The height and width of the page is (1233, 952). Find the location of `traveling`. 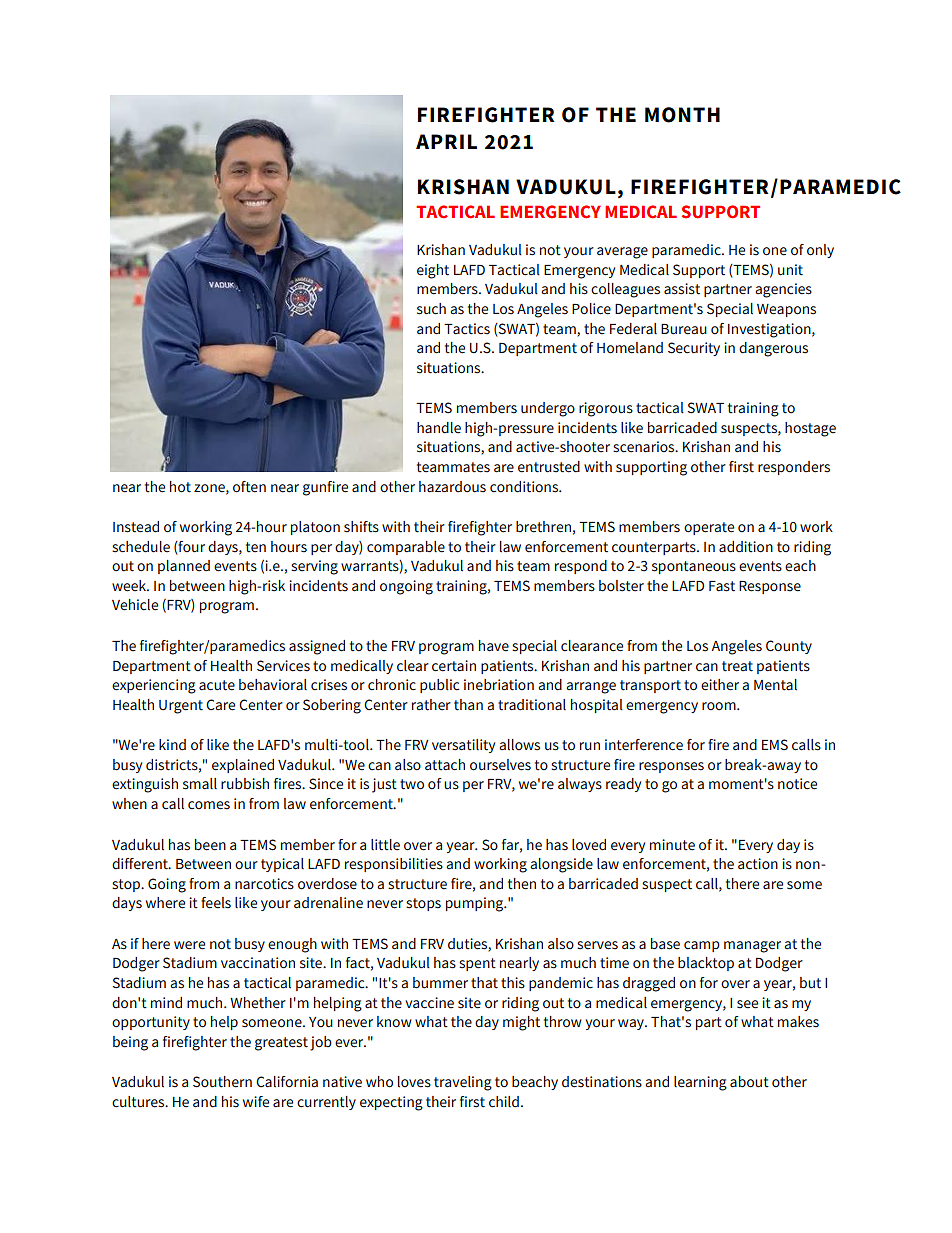

traveling is located at coordinates (463, 1083).
